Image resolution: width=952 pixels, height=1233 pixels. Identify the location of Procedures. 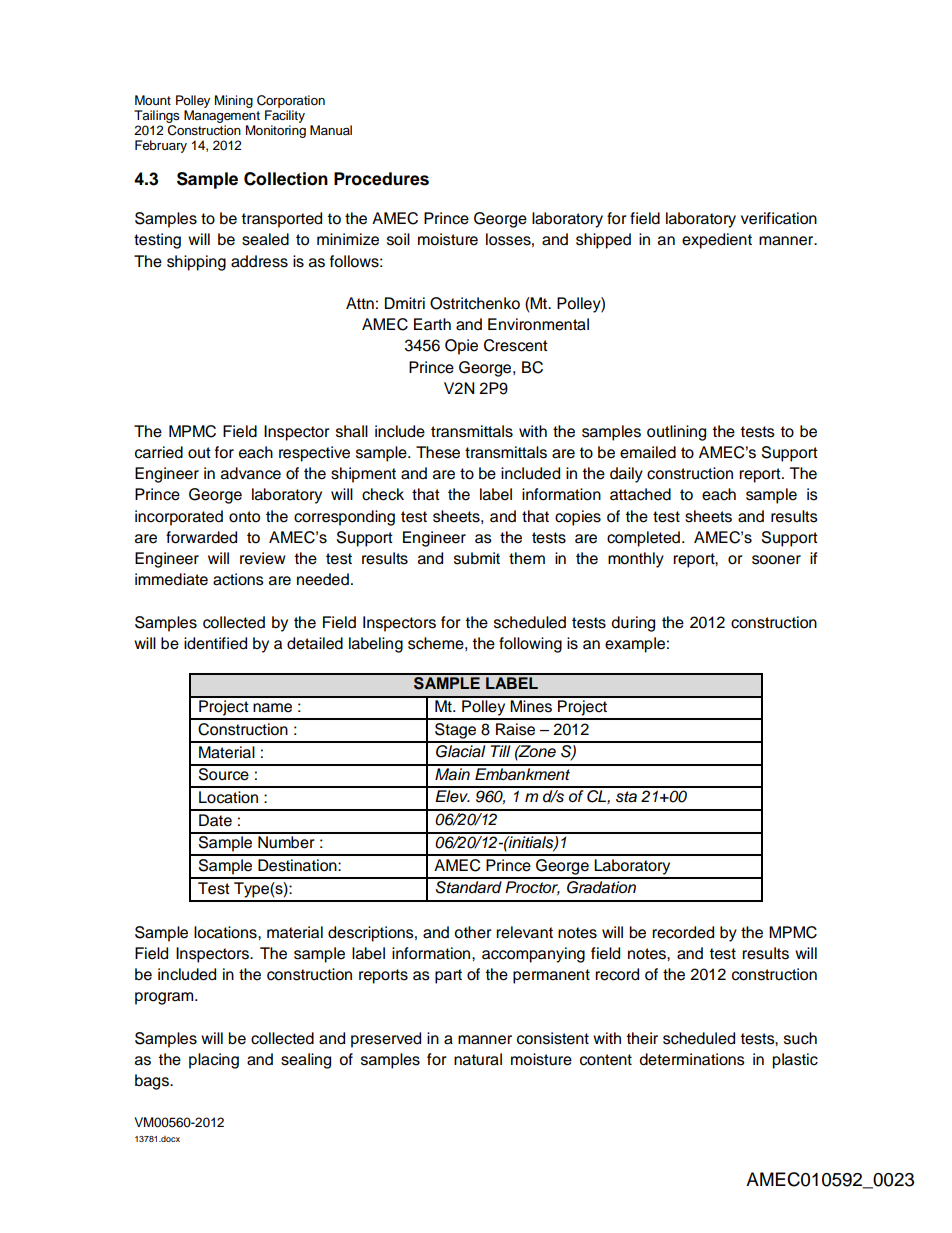
(381, 179).
